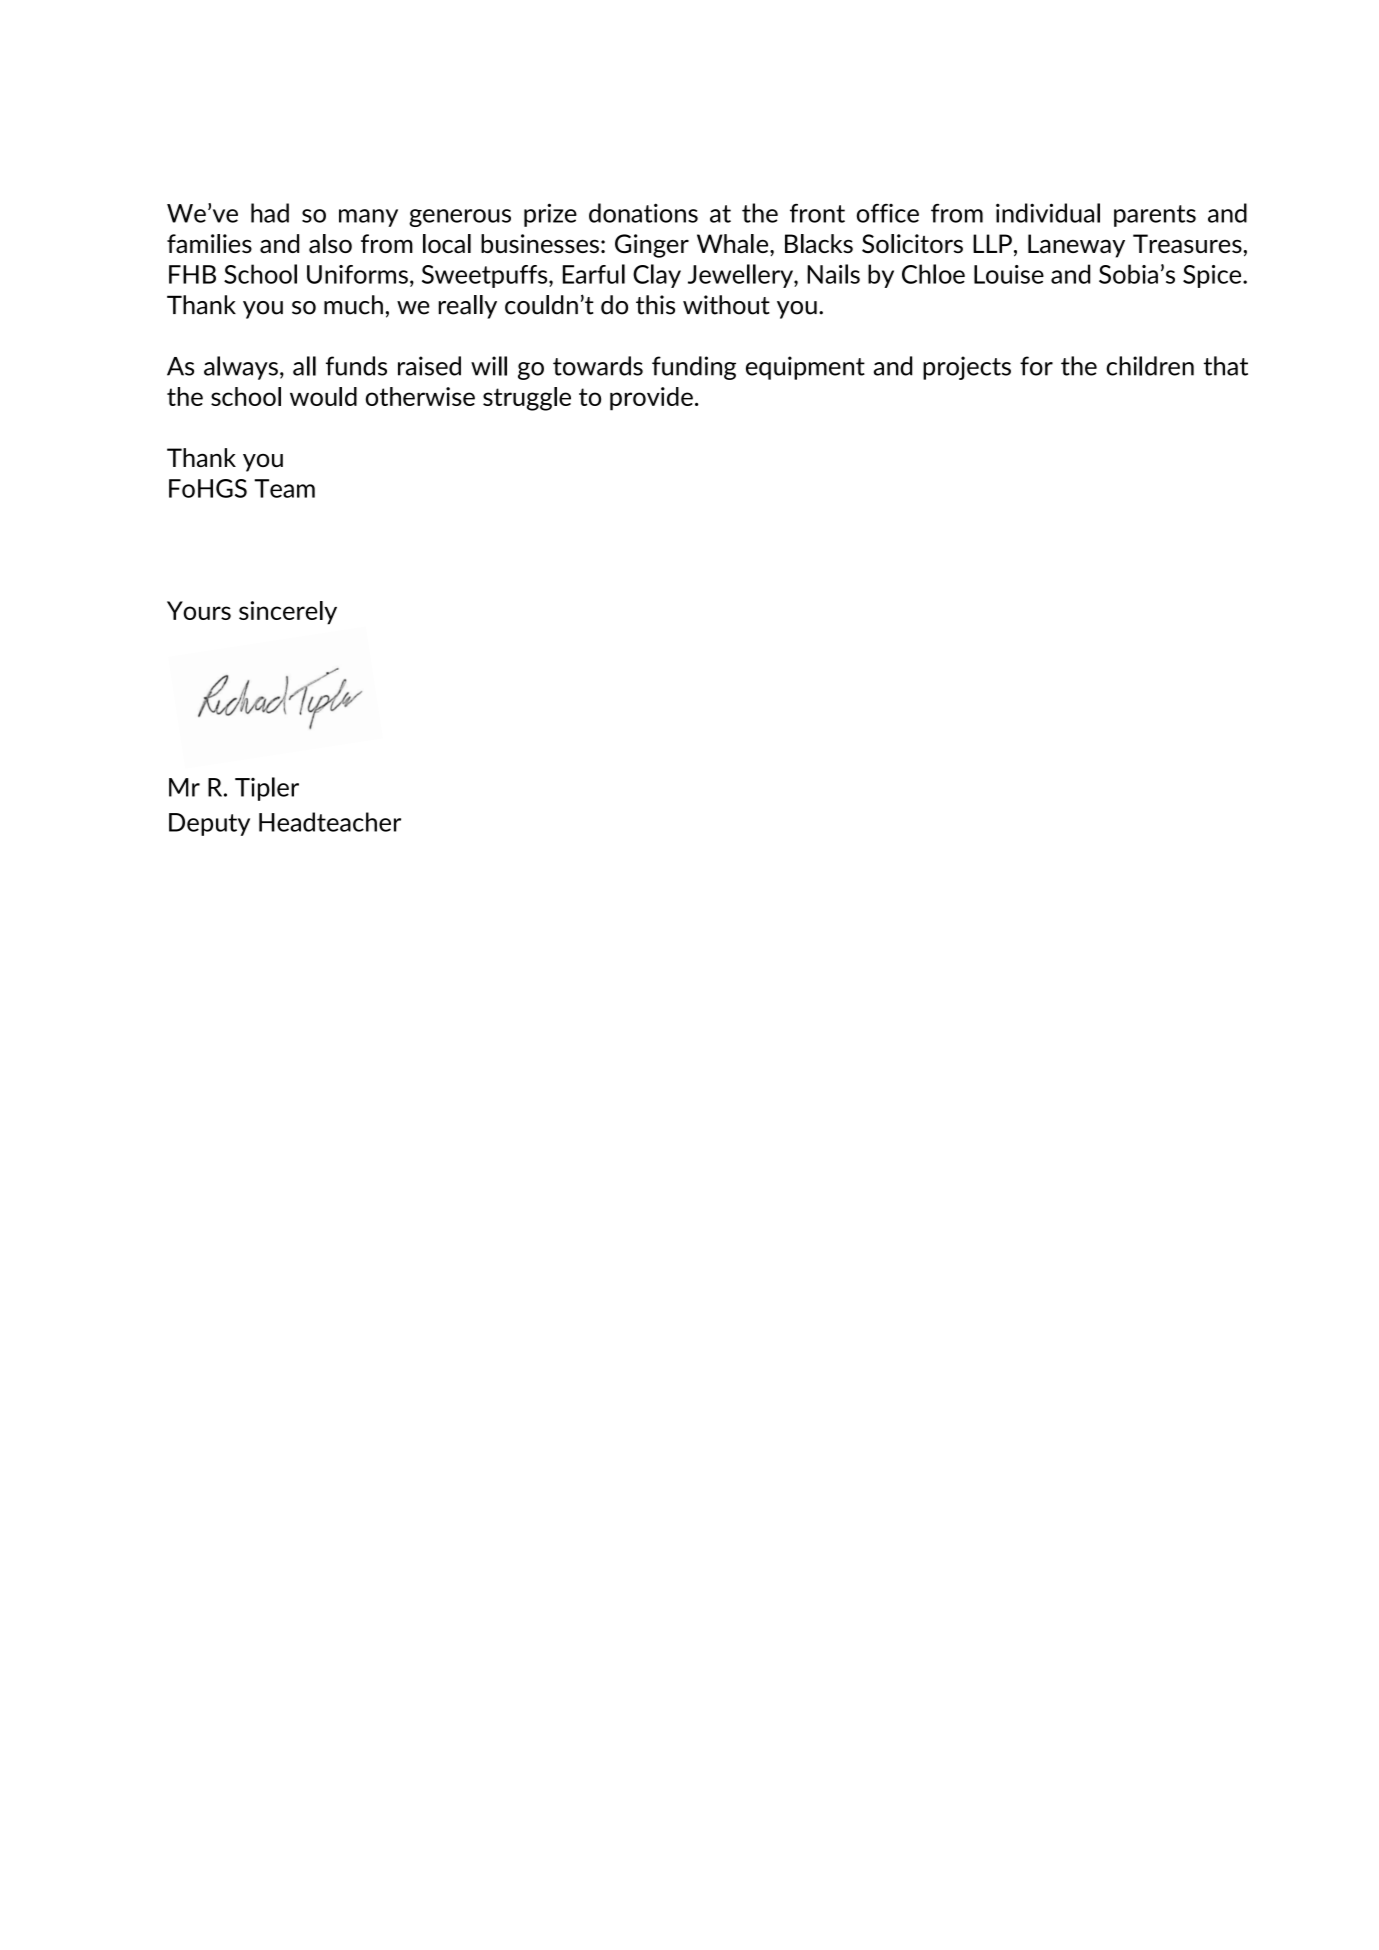  I want to click on children, so click(1150, 366).
